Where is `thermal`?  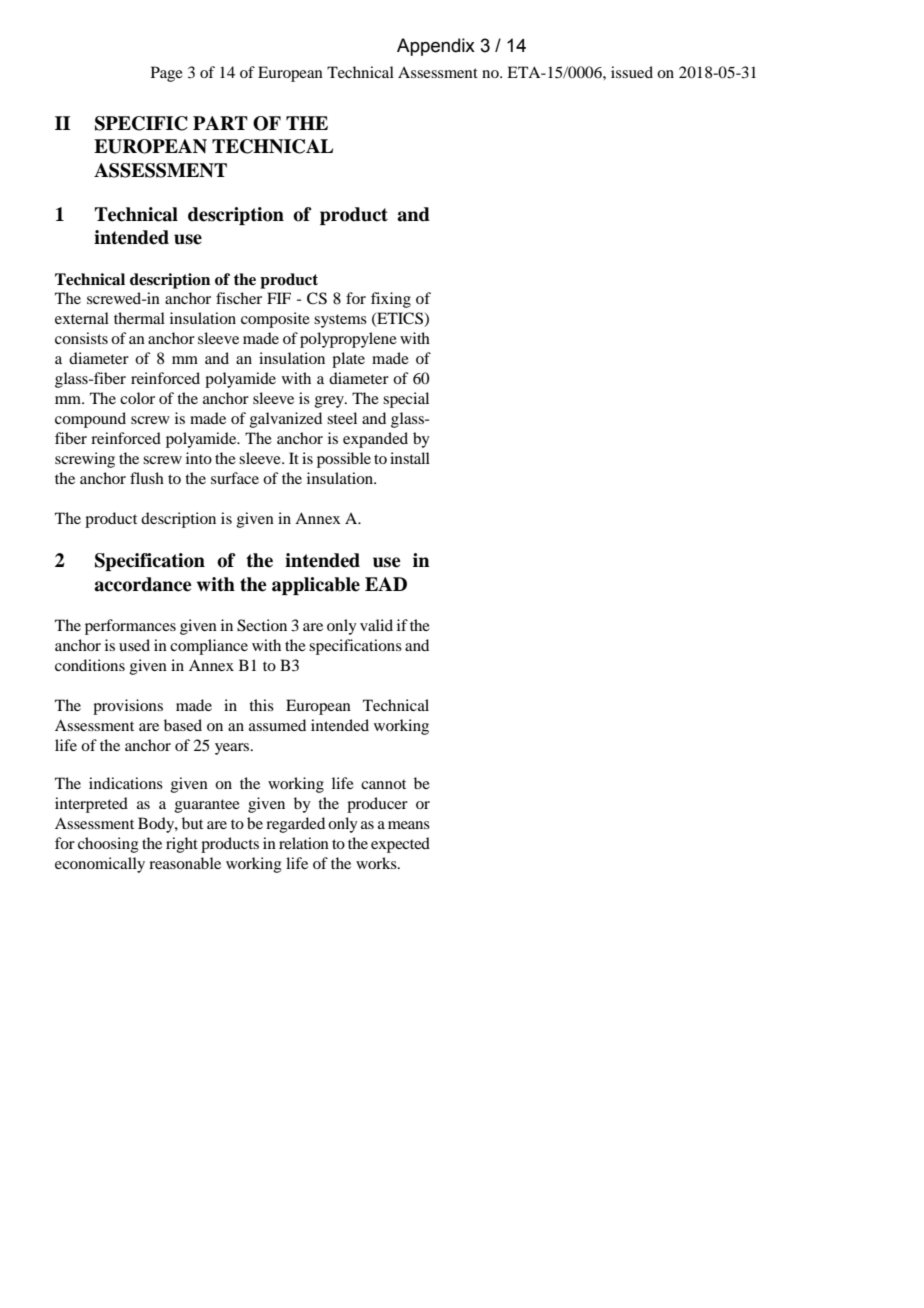
thermal is located at coordinates (139, 318).
